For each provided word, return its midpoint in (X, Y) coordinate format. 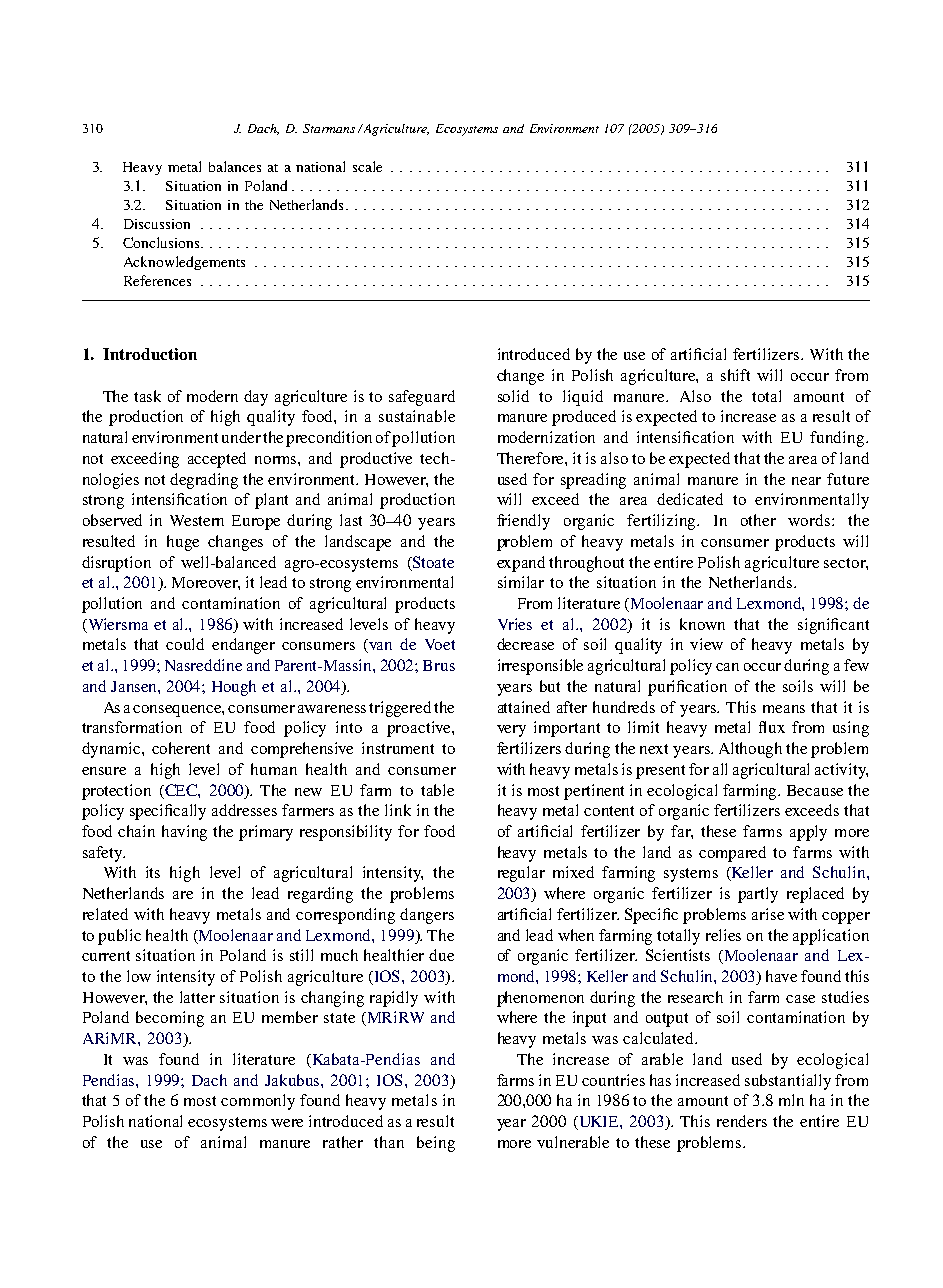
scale (367, 166)
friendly (523, 522)
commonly (258, 1102)
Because (815, 790)
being (436, 1144)
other (758, 520)
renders (742, 1121)
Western (197, 520)
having (184, 833)
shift (735, 375)
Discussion (157, 224)
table (437, 790)
